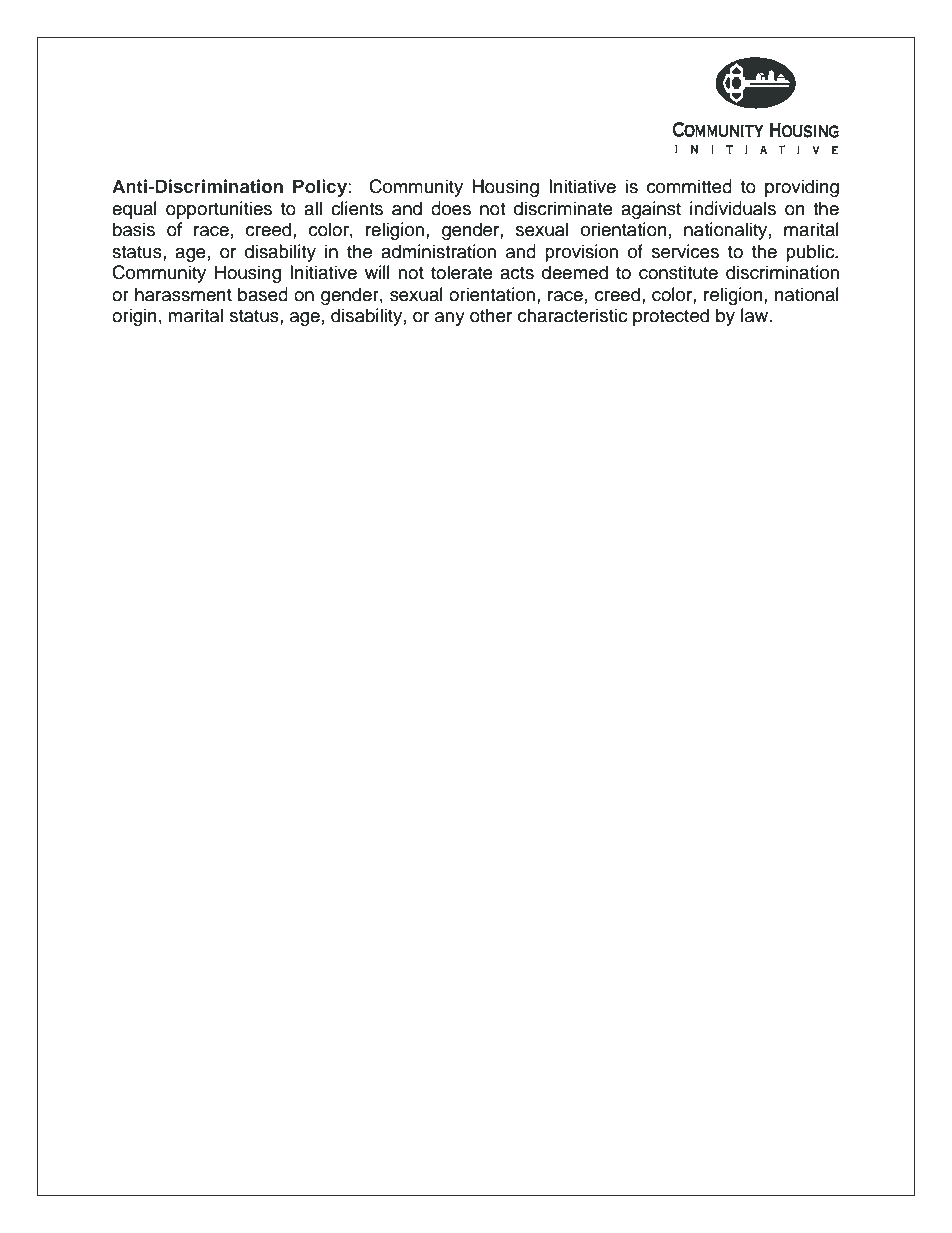 The image size is (952, 1233). What do you see at coordinates (219, 210) in the image?
I see `opportunities` at bounding box center [219, 210].
